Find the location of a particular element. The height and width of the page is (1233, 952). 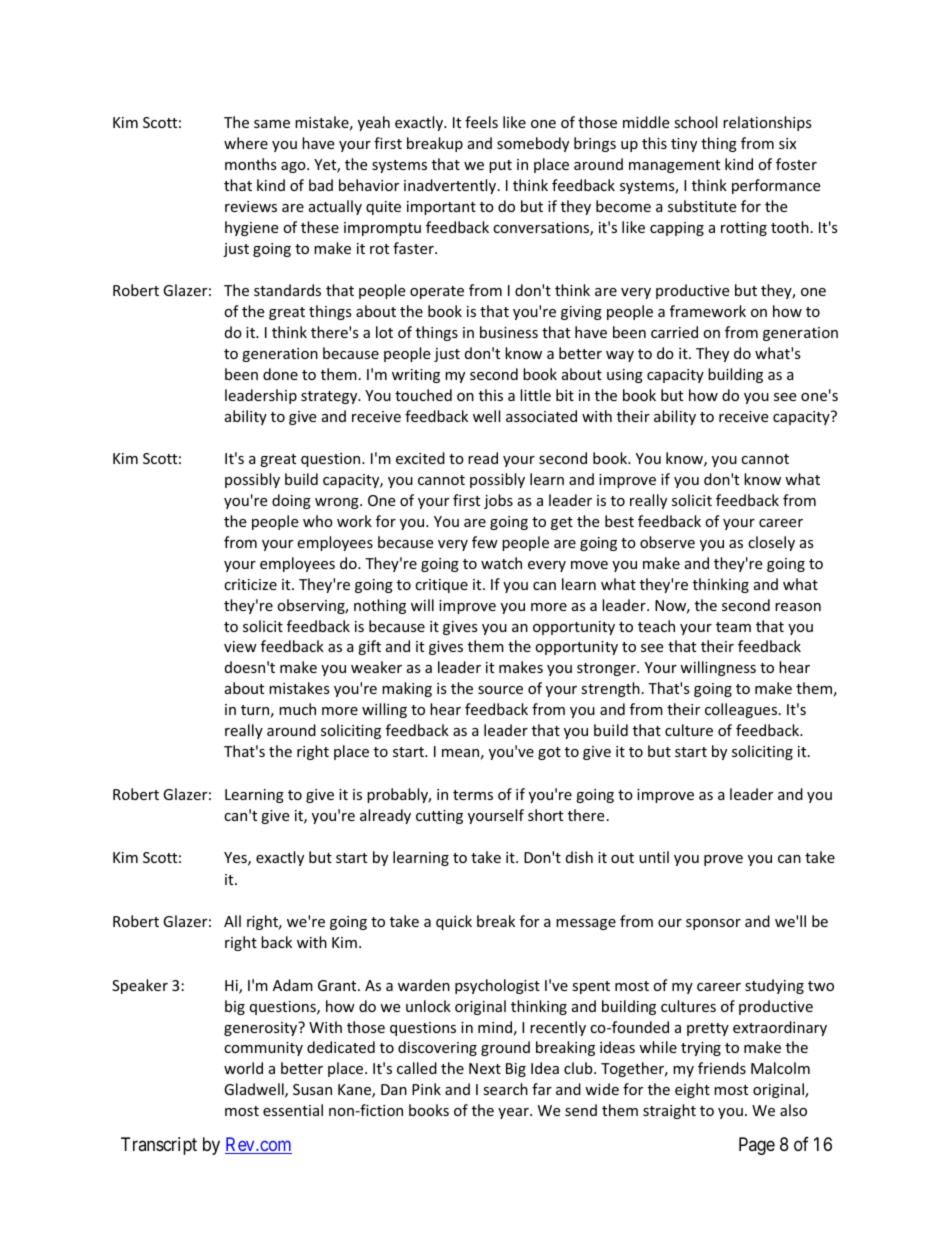

sponsor is located at coordinates (713, 924).
